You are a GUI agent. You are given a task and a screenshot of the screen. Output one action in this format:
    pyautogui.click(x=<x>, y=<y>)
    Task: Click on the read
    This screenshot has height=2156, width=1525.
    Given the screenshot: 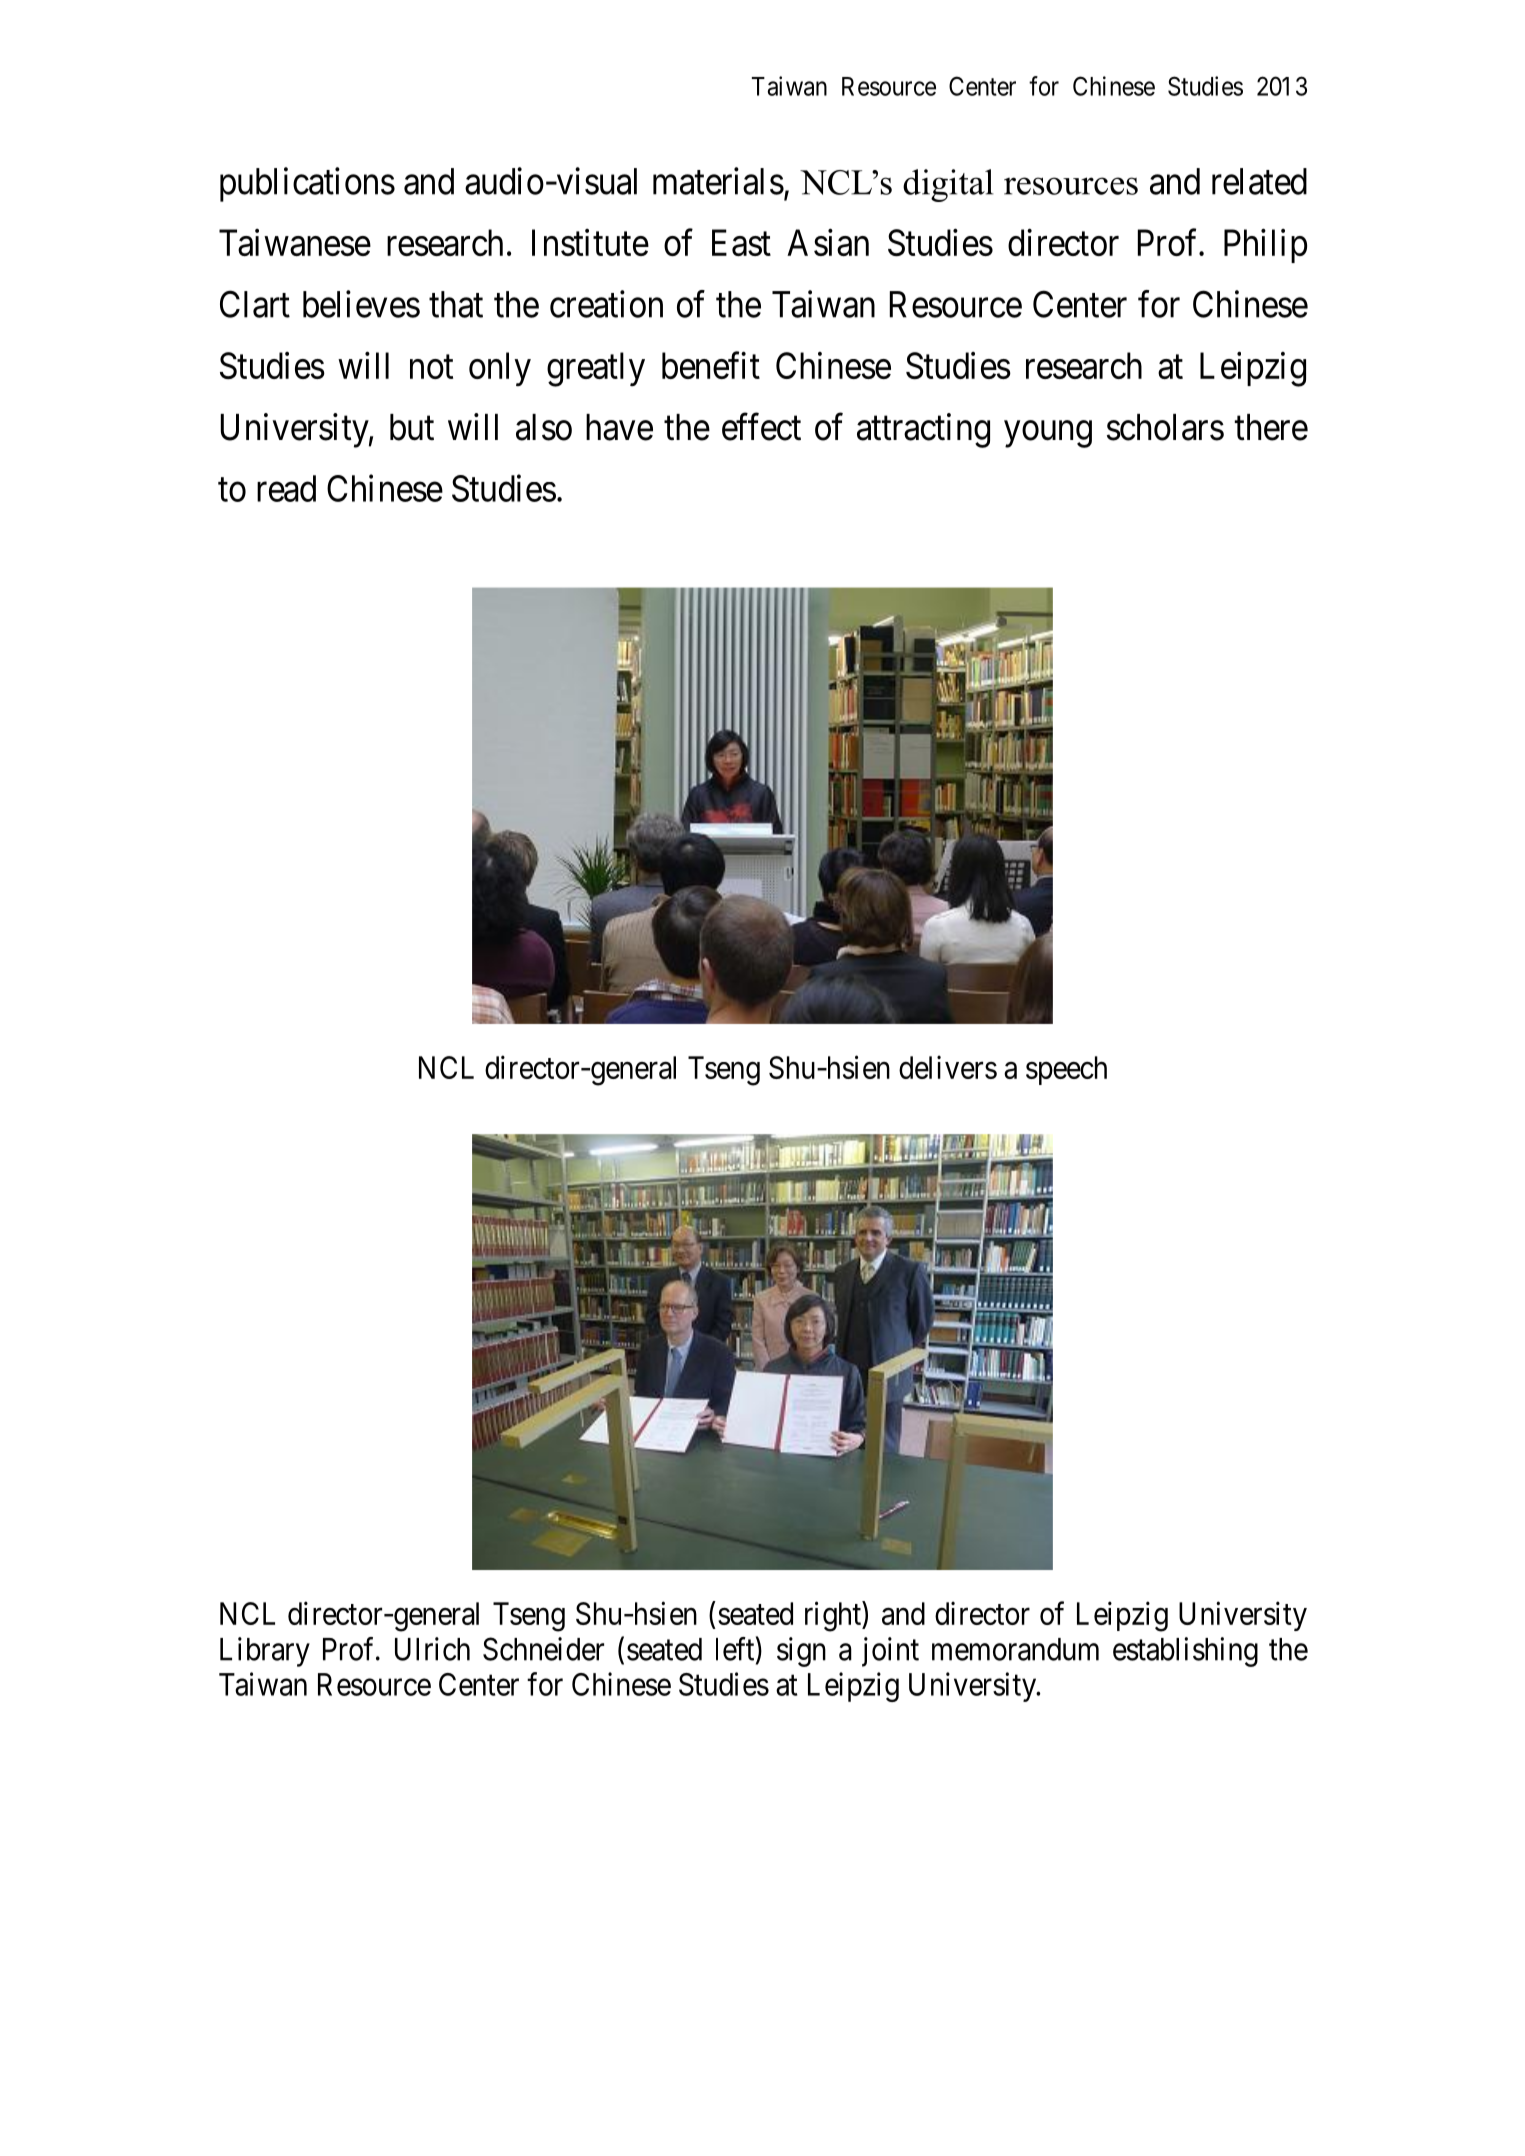 What is the action you would take?
    pyautogui.click(x=286, y=488)
